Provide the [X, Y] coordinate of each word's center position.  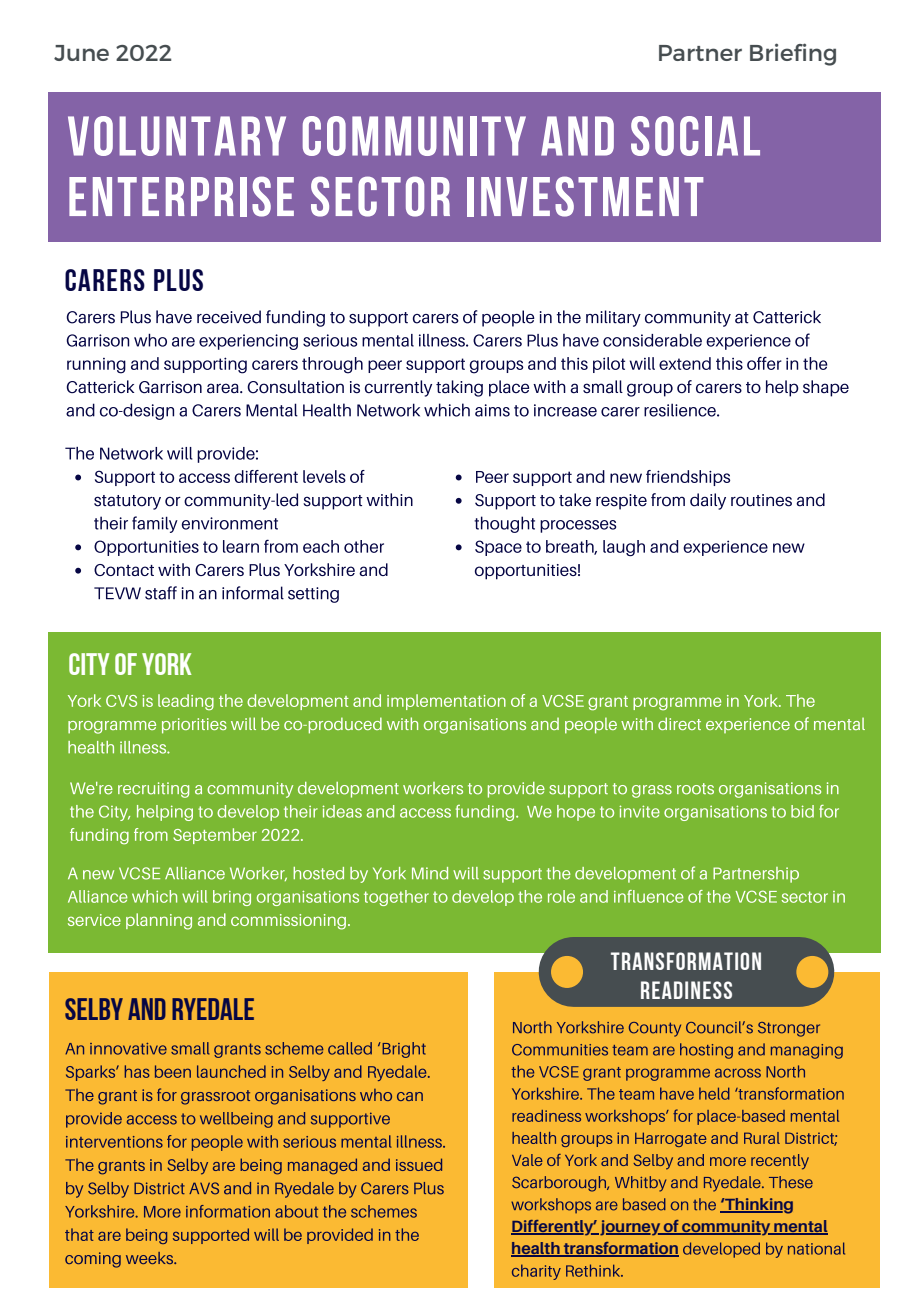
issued [419, 1164]
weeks [151, 1258]
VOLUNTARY [177, 136]
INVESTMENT [585, 196]
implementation [446, 702]
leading [186, 702]
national [816, 1248]
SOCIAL [695, 136]
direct [679, 723]
